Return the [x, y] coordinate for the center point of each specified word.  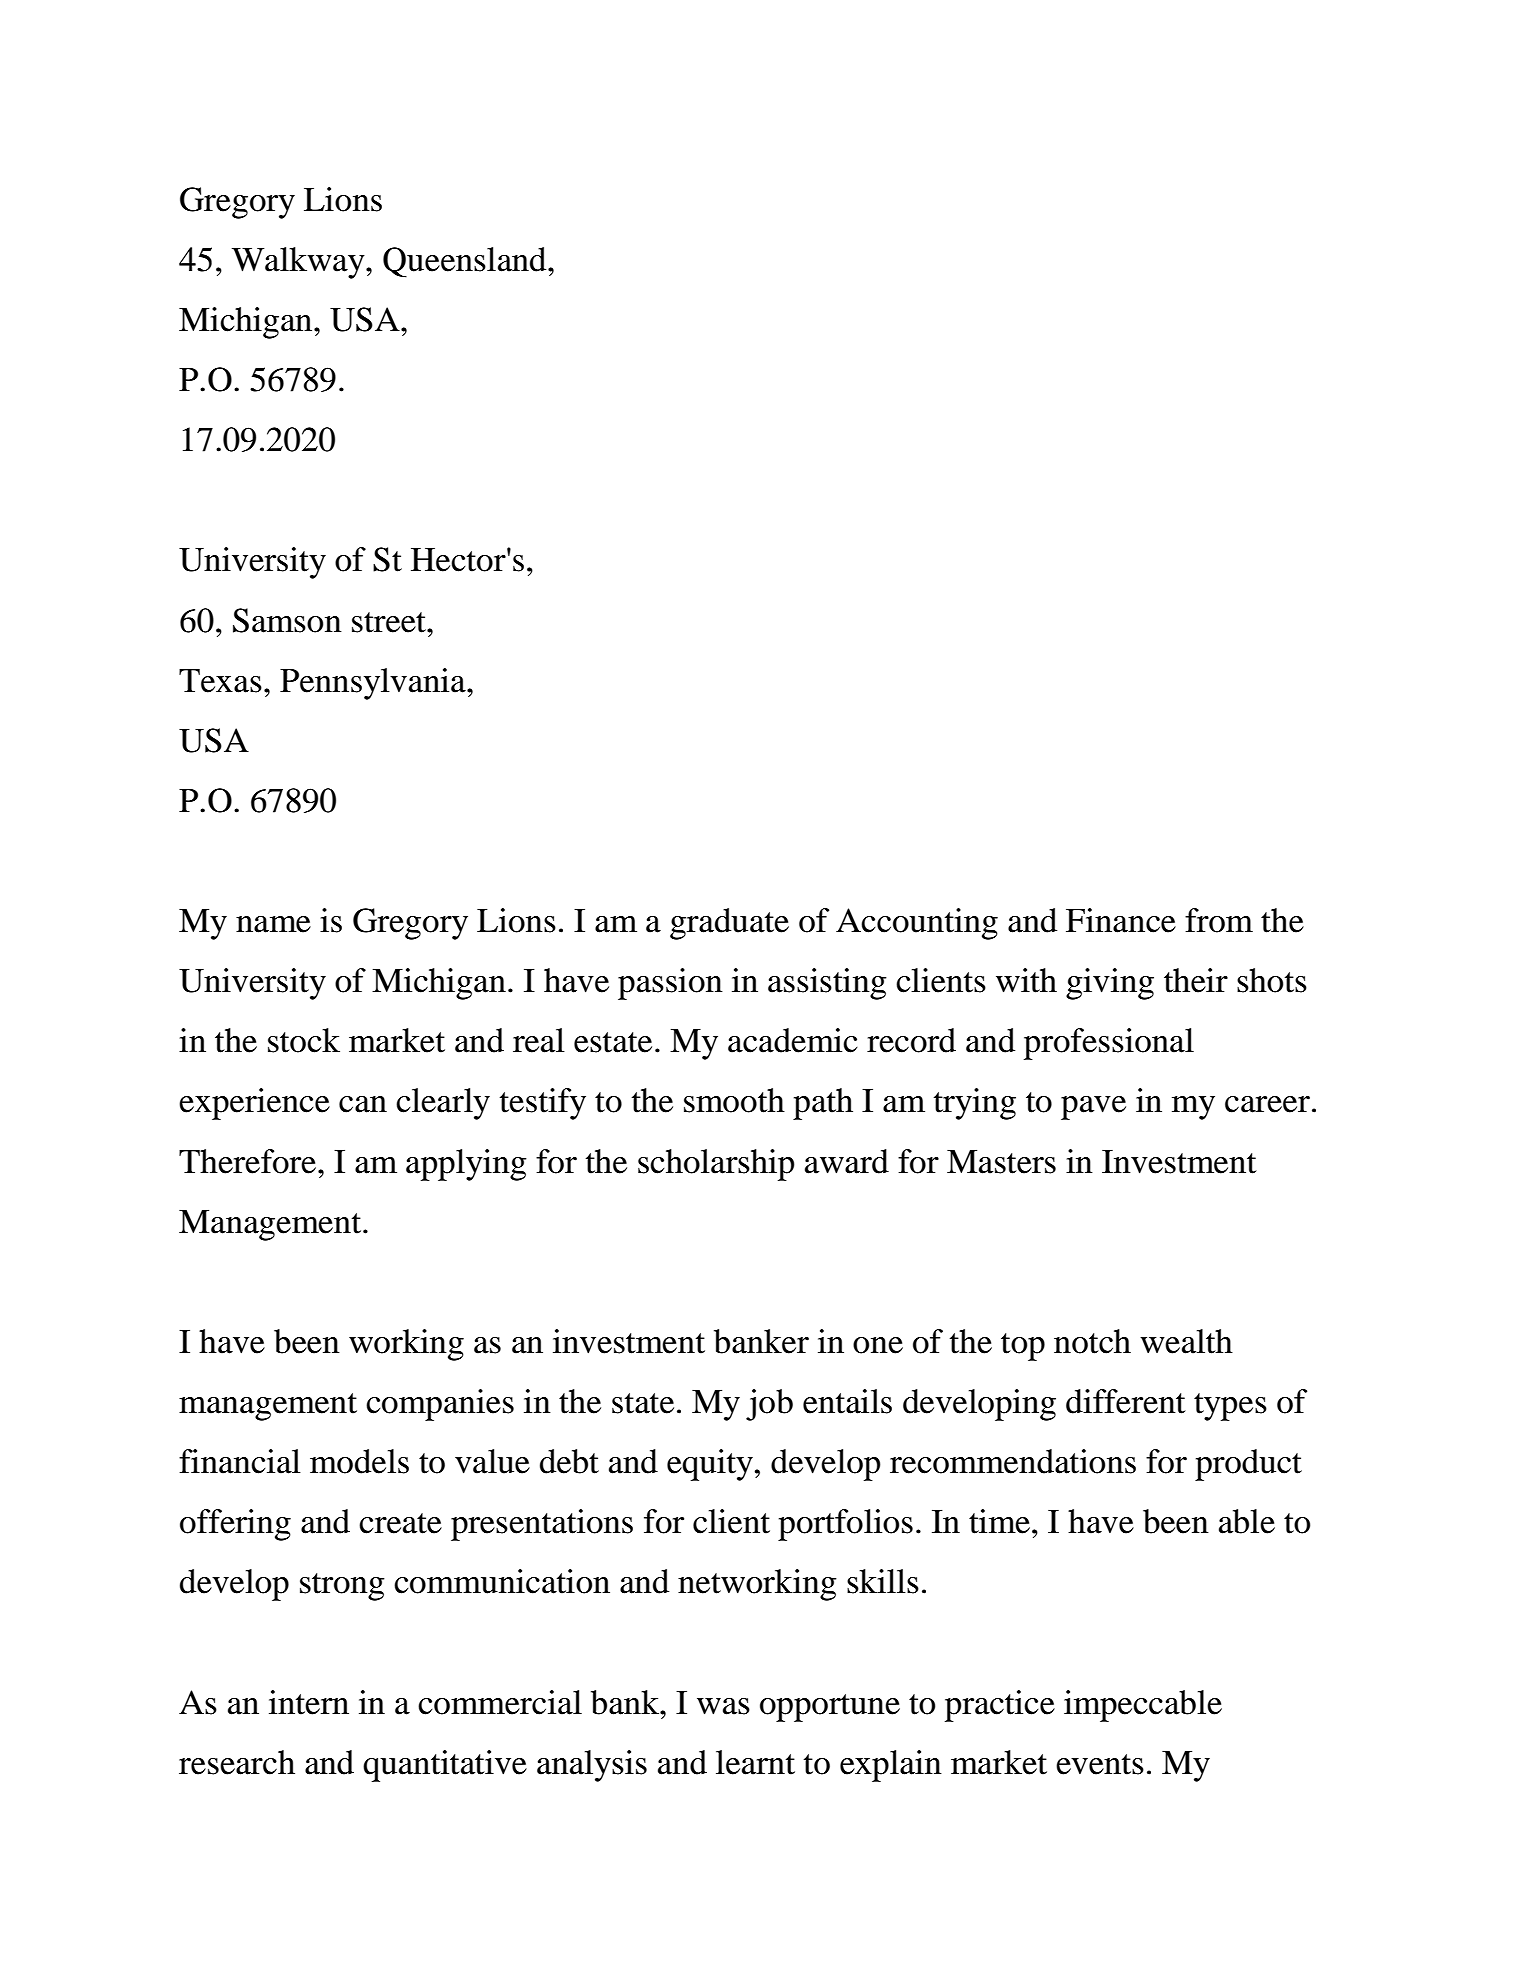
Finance [1121, 920]
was [723, 1706]
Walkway [299, 263]
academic [792, 1040]
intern [309, 1702]
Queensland [466, 262]
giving [1110, 984]
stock [304, 1040]
